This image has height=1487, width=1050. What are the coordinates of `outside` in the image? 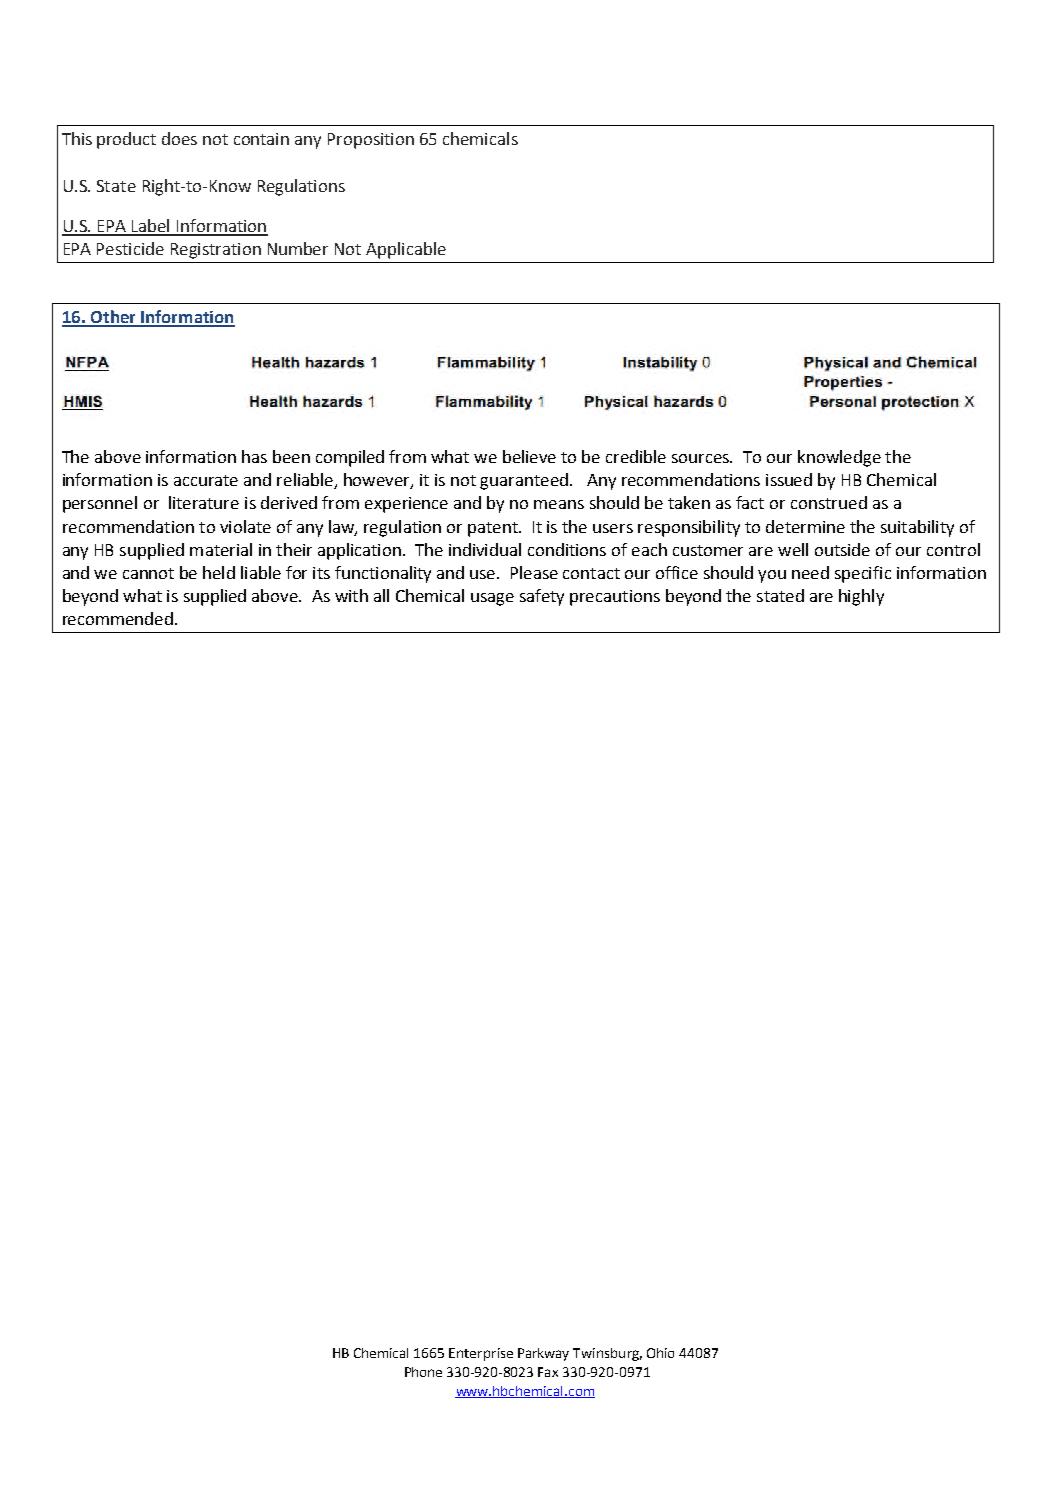 It's located at (842, 549).
